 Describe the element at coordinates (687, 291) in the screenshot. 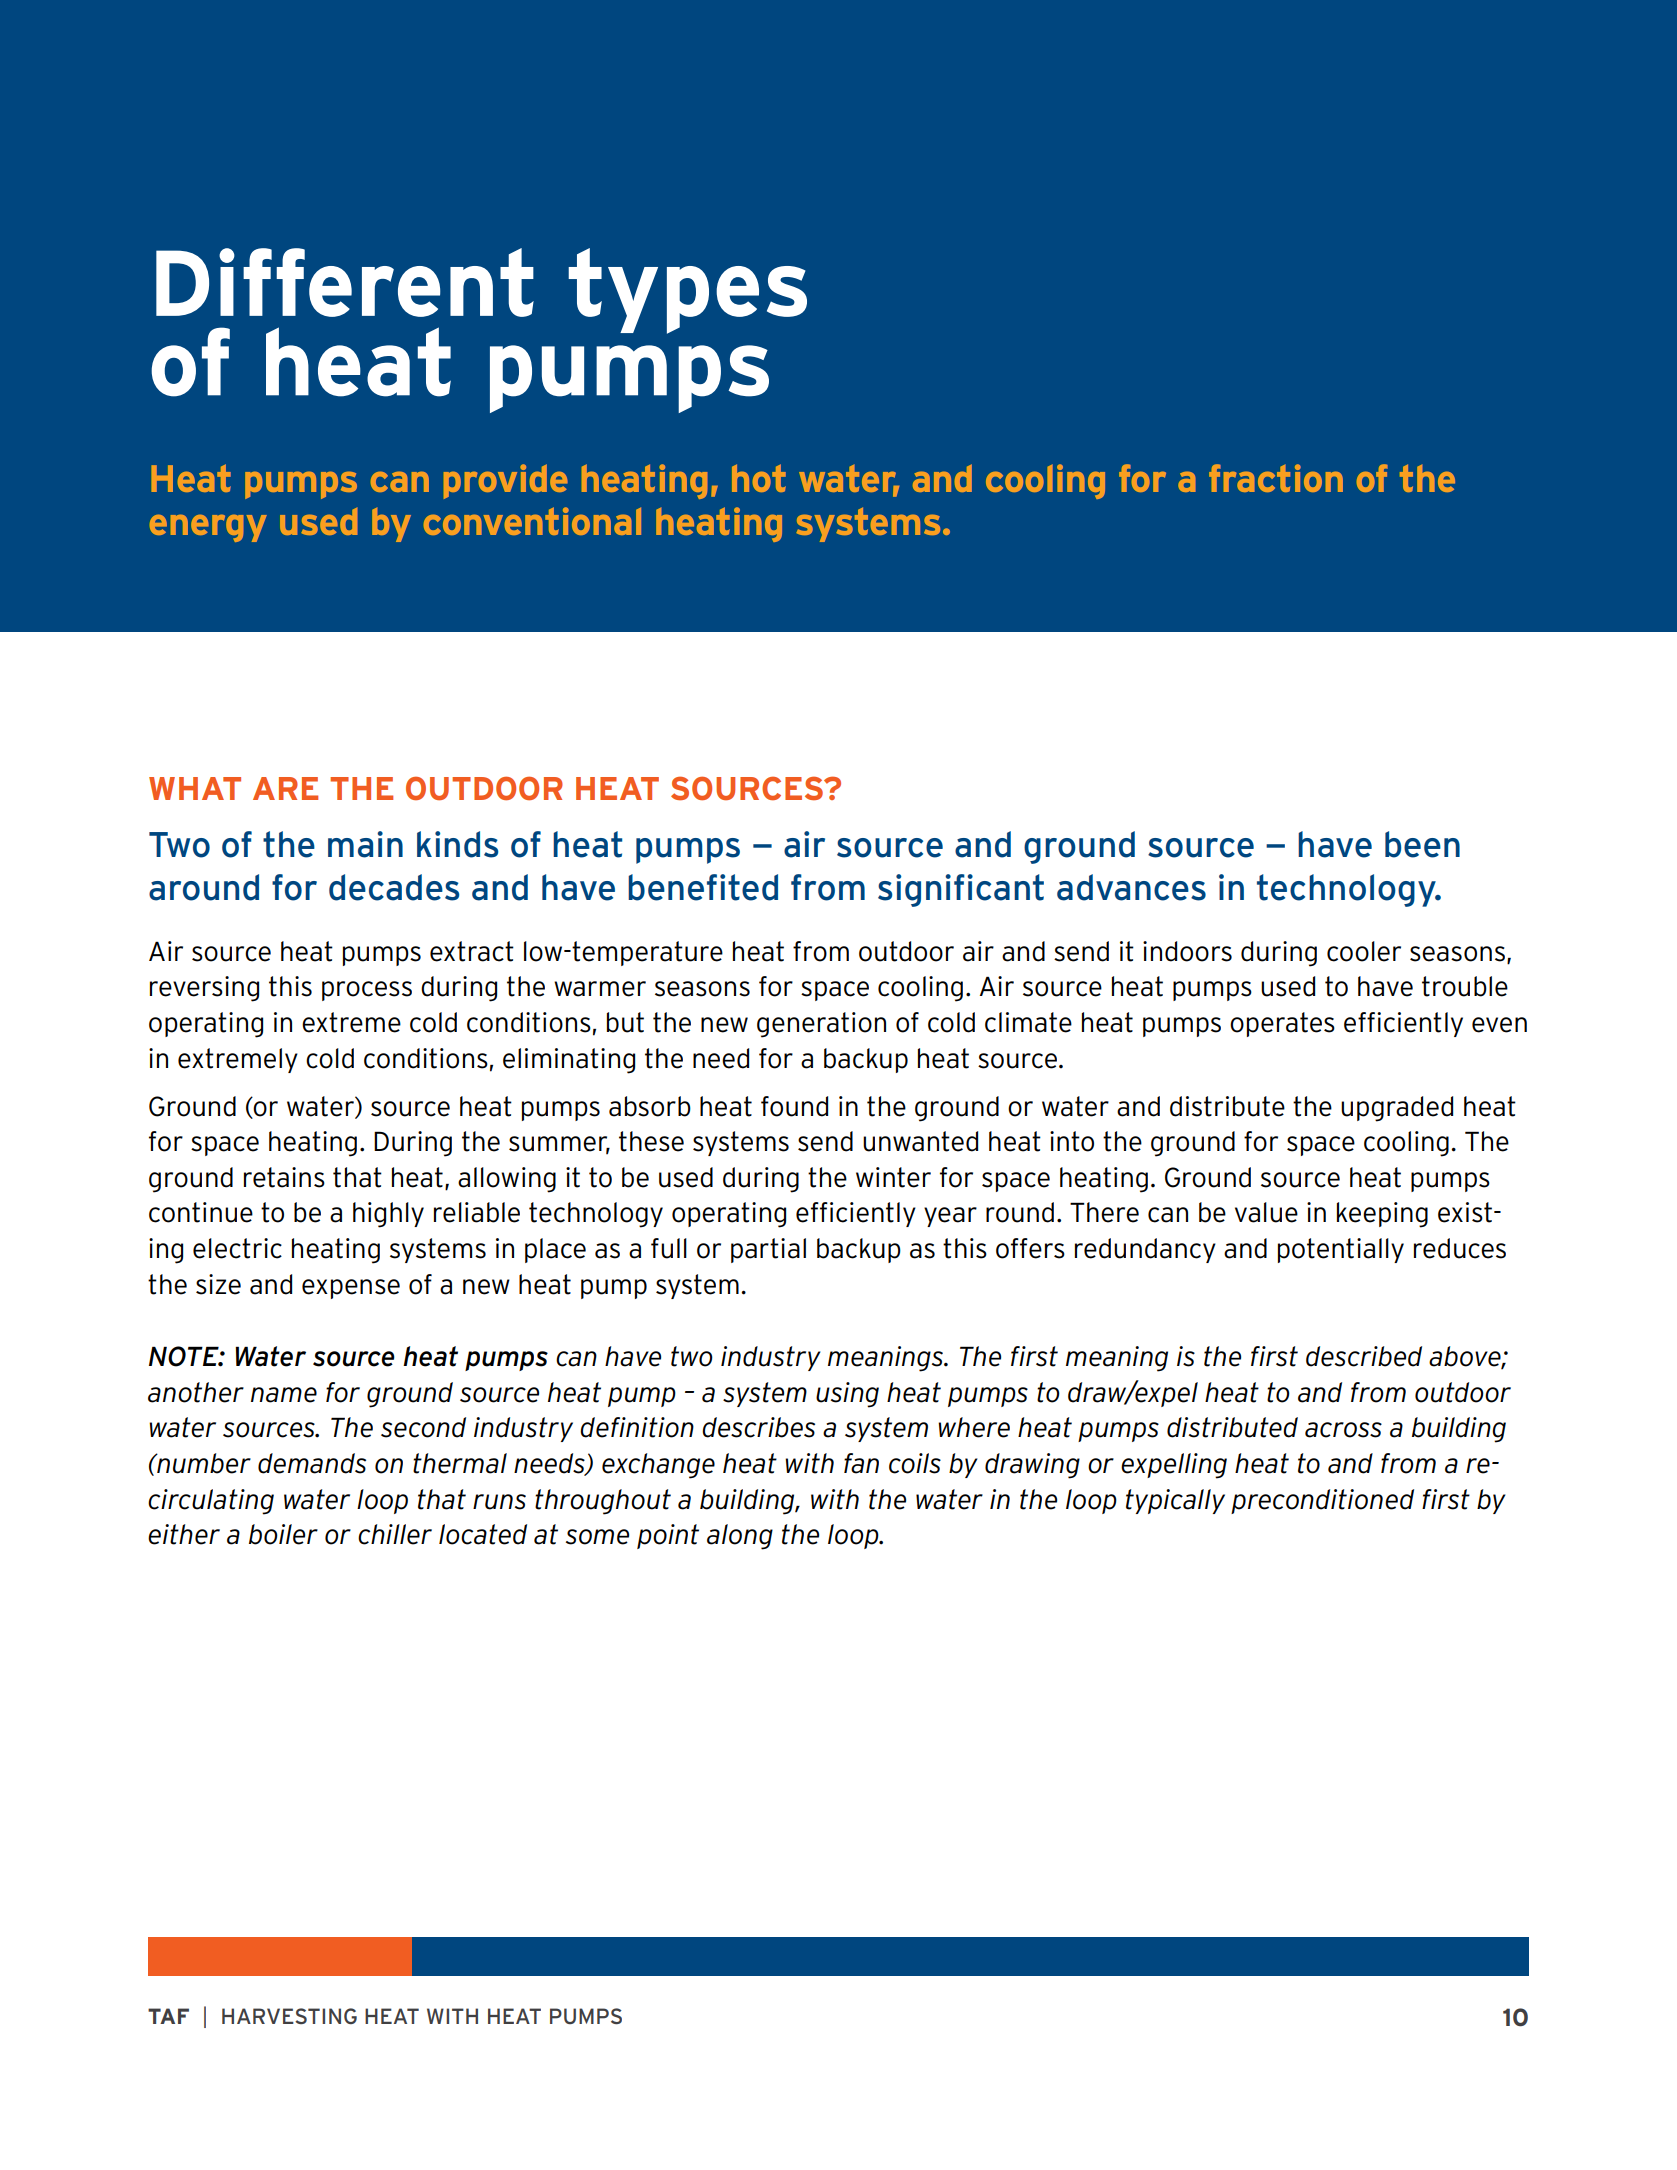

I see `types` at that location.
